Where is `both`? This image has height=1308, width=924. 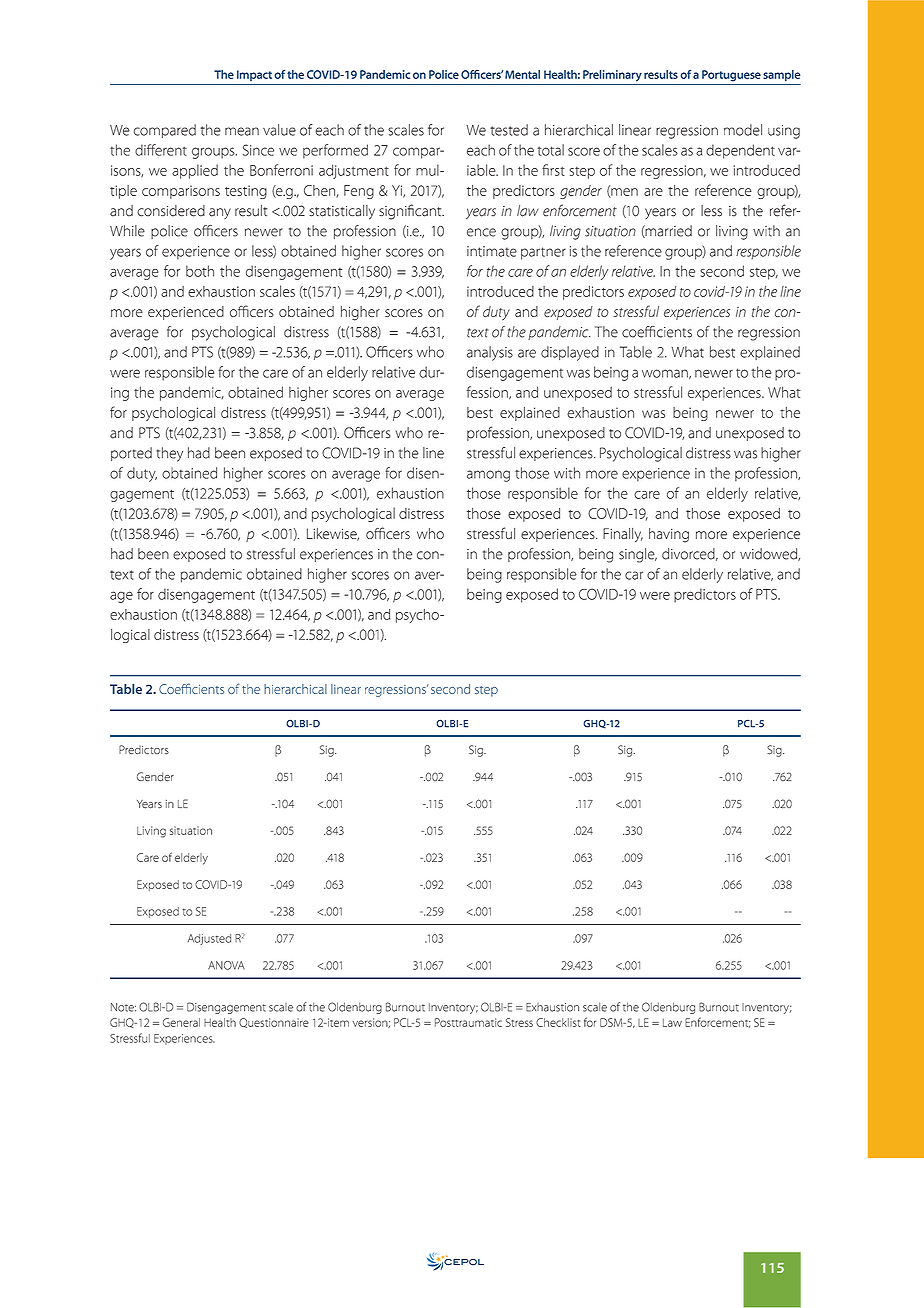 both is located at coordinates (200, 271).
